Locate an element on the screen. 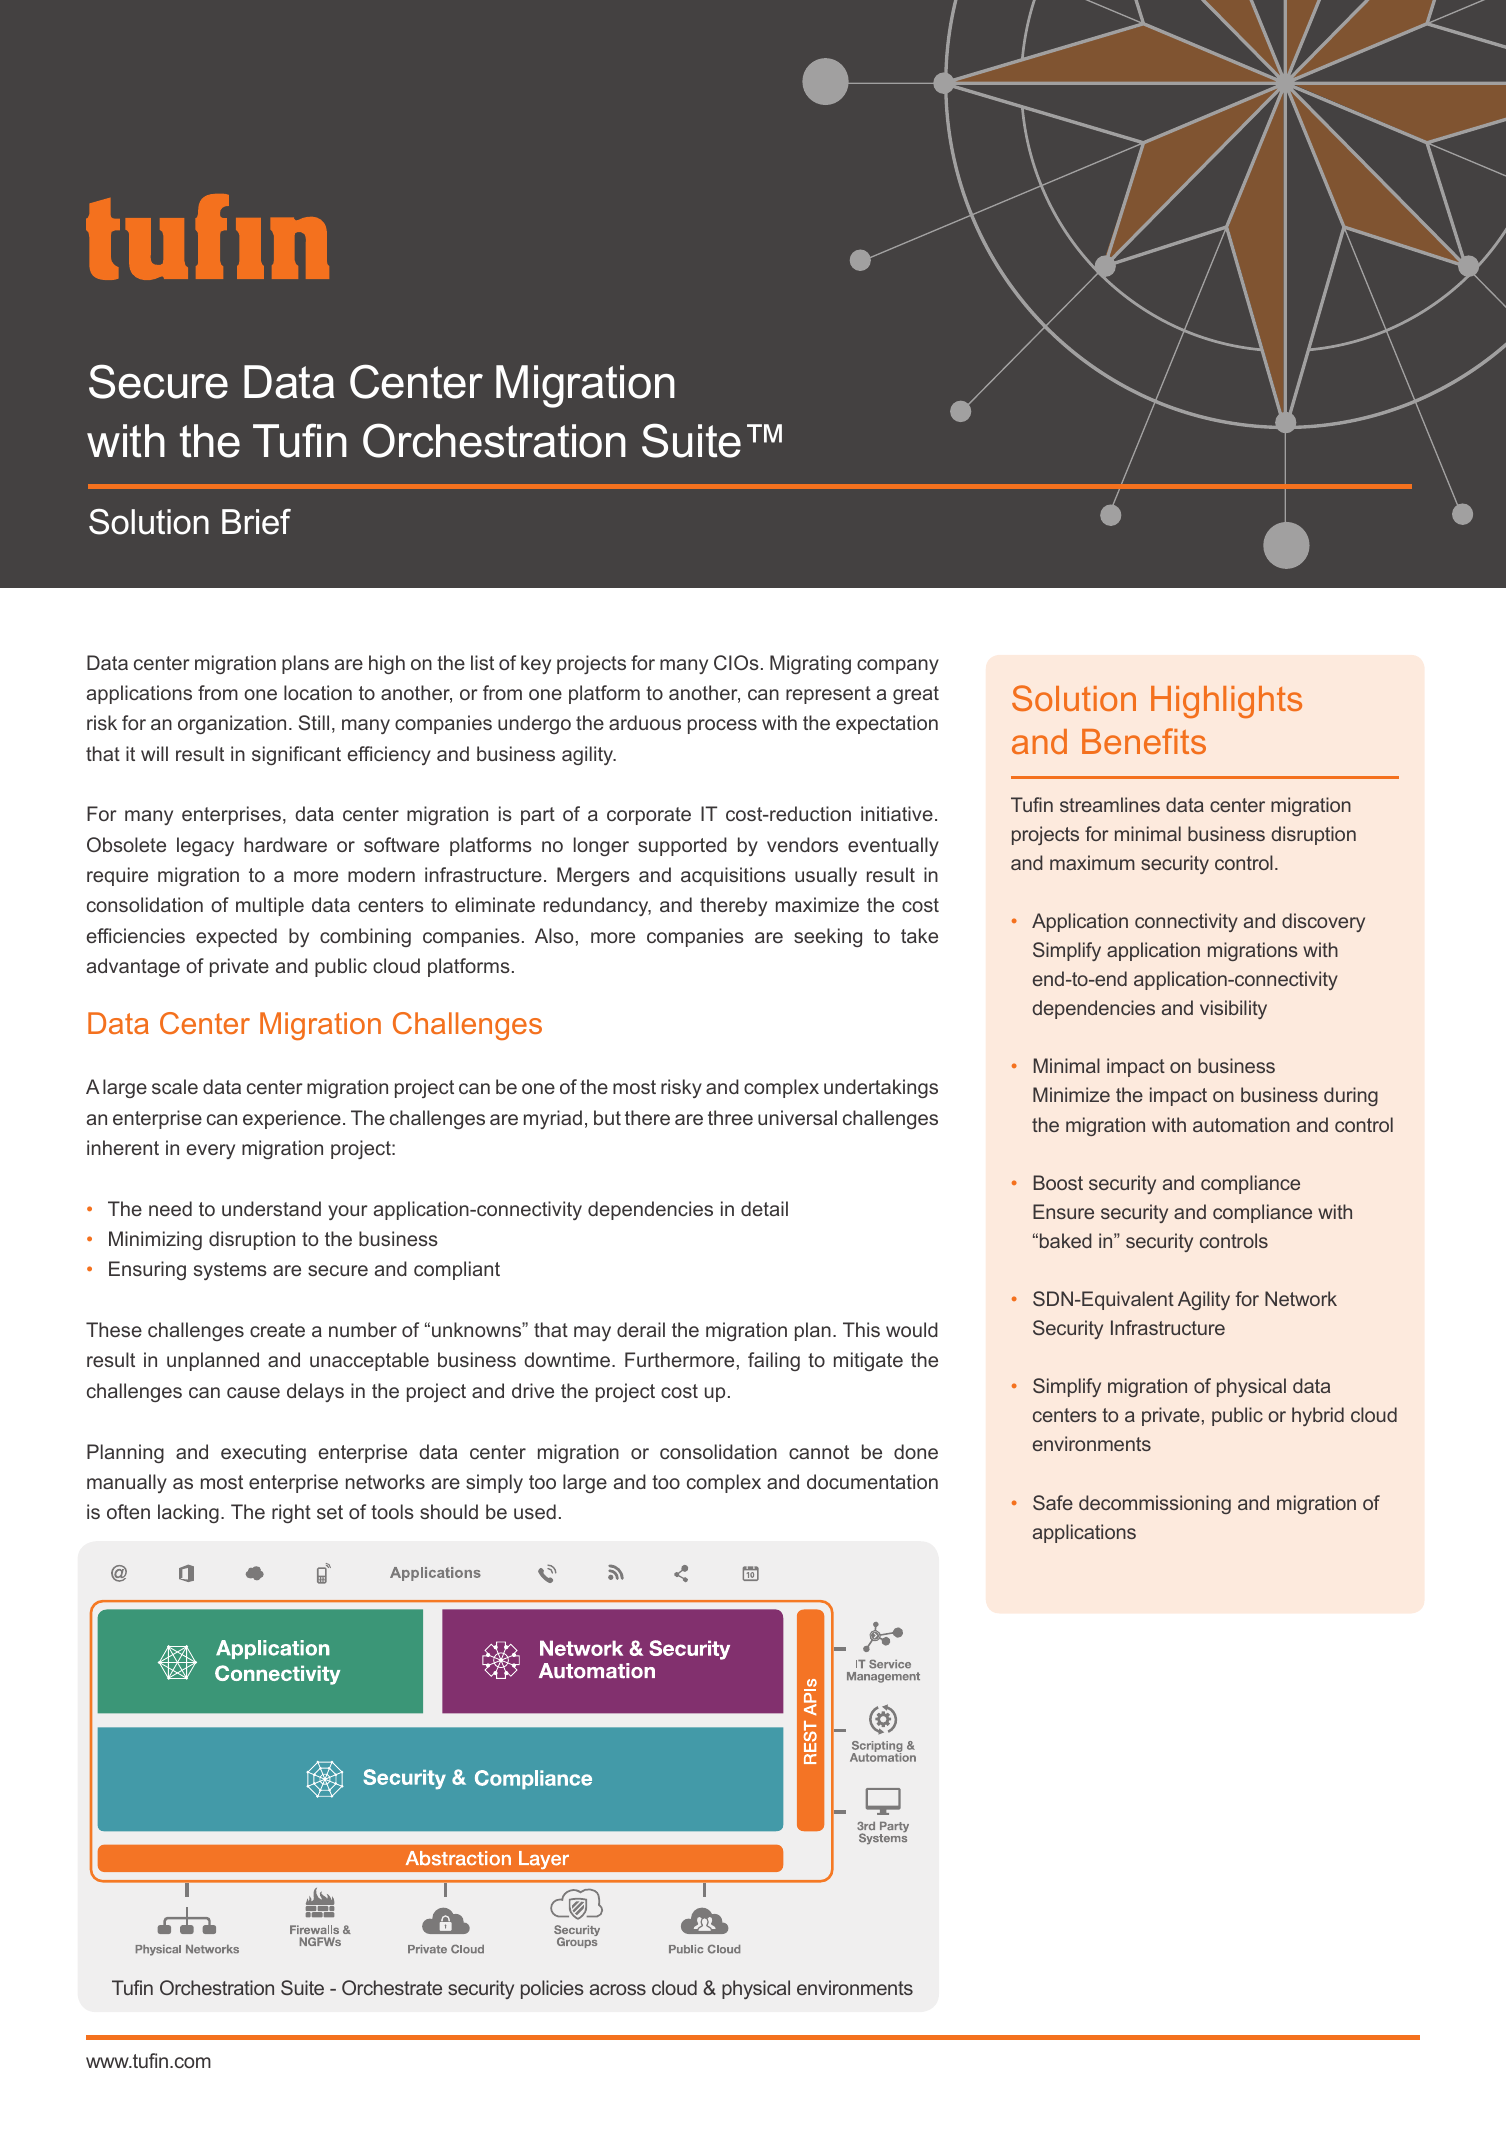  scale is located at coordinates (175, 1086).
